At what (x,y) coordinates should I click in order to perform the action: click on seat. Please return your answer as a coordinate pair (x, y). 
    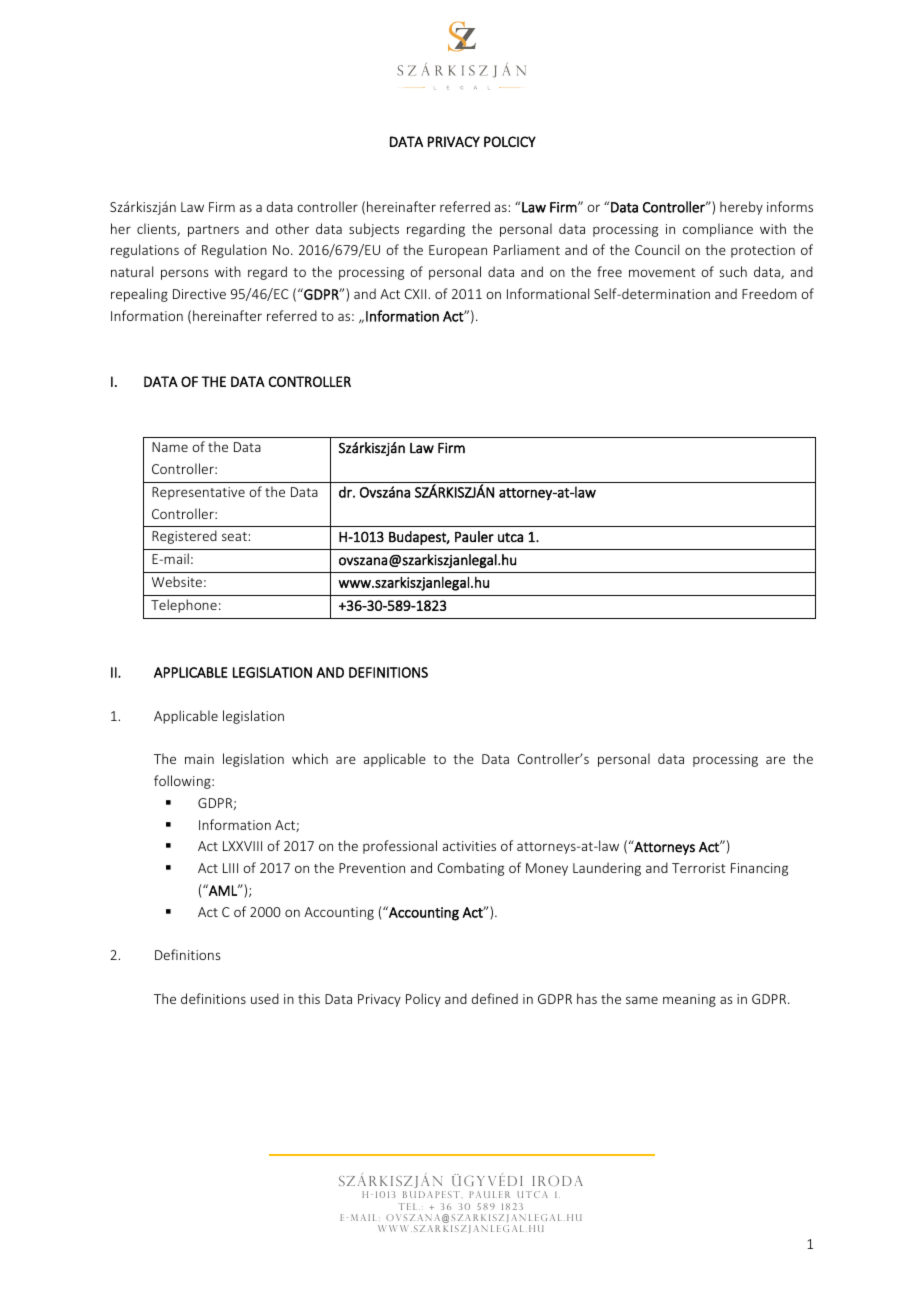
    Looking at the image, I should click on (234, 536).
